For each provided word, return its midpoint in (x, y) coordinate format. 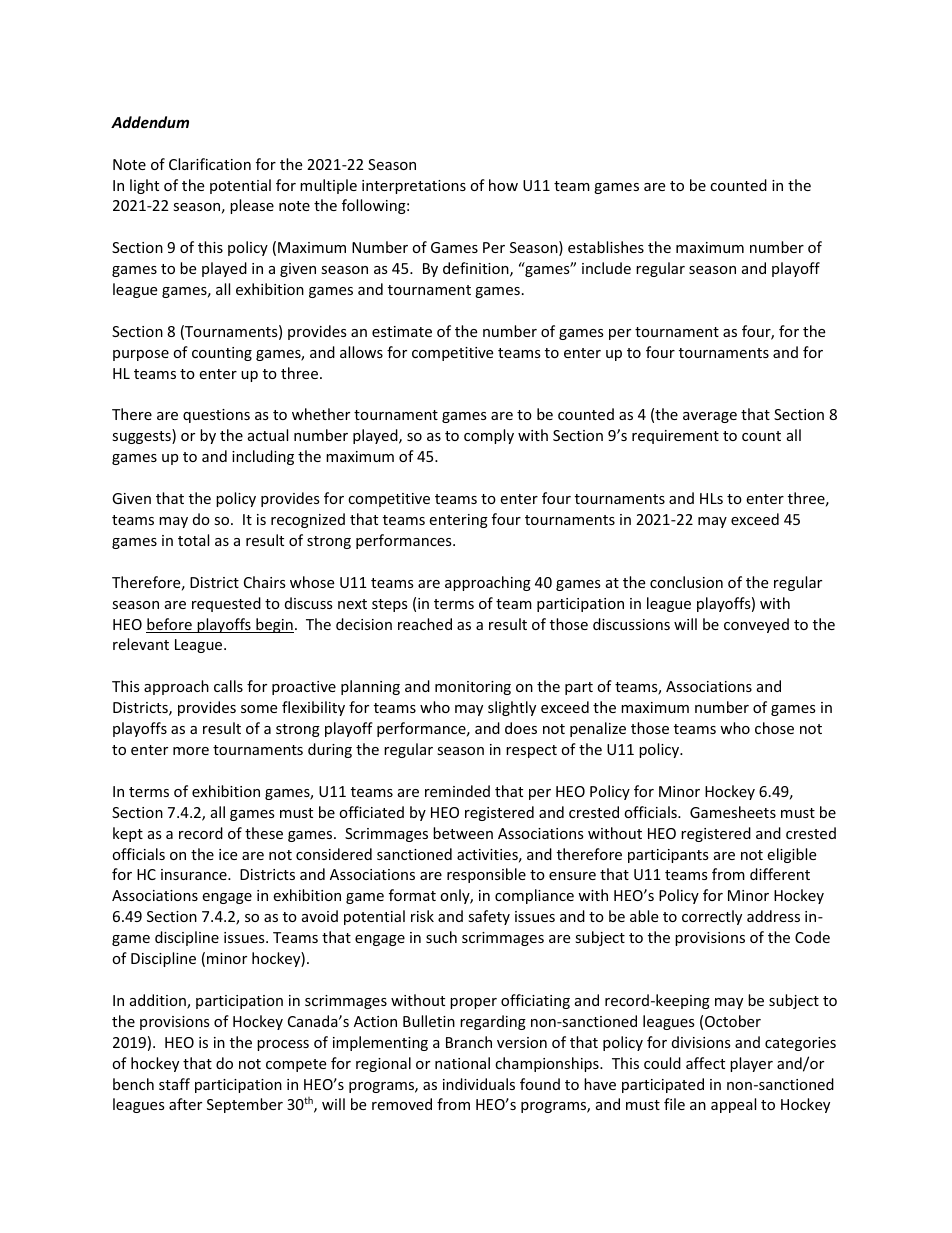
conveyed (756, 625)
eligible (791, 855)
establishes (606, 247)
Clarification (210, 164)
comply (489, 436)
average (710, 417)
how (503, 185)
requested (226, 604)
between (463, 833)
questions (216, 416)
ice (228, 854)
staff (174, 1084)
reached (425, 624)
